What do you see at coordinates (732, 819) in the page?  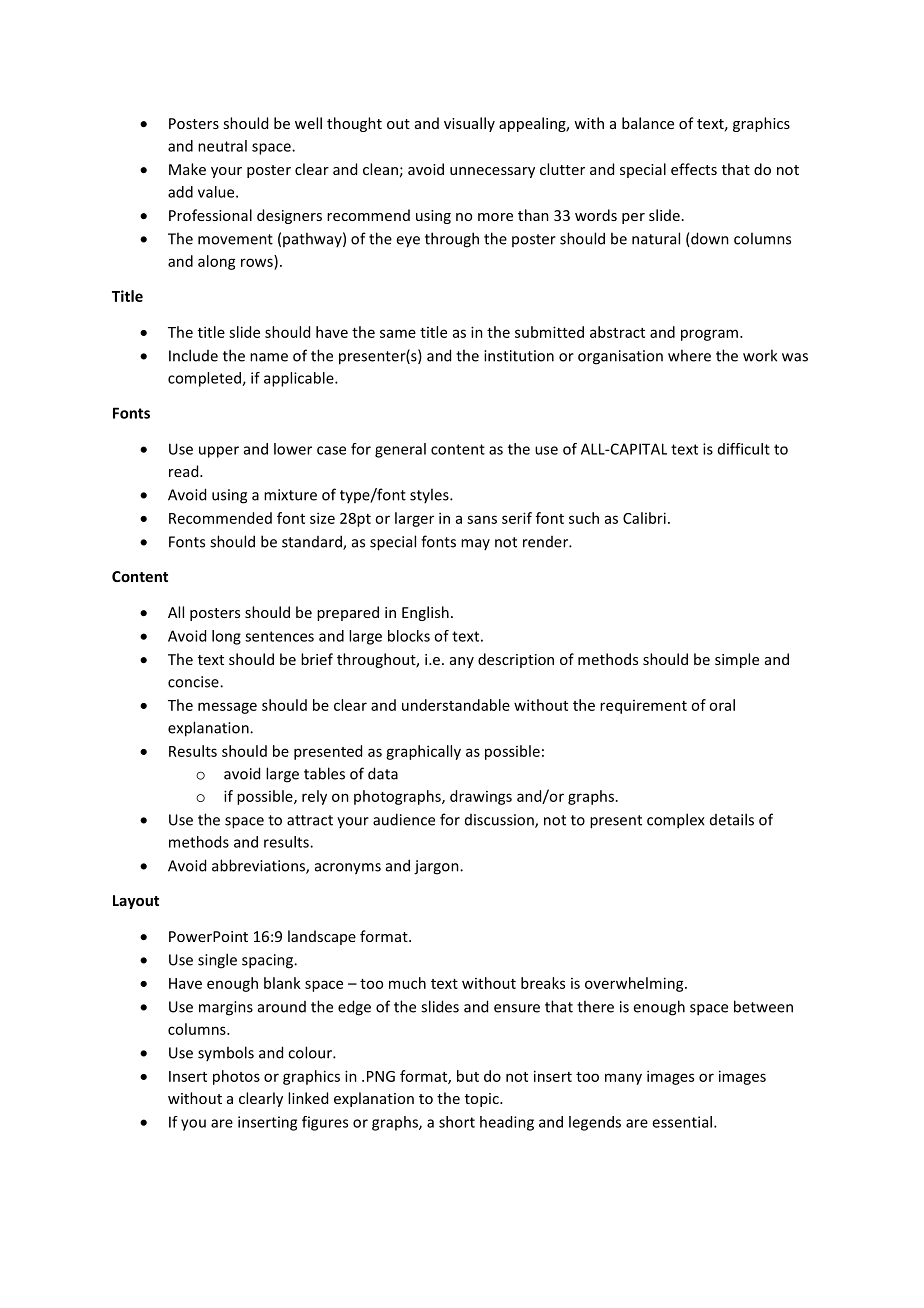 I see `details` at bounding box center [732, 819].
